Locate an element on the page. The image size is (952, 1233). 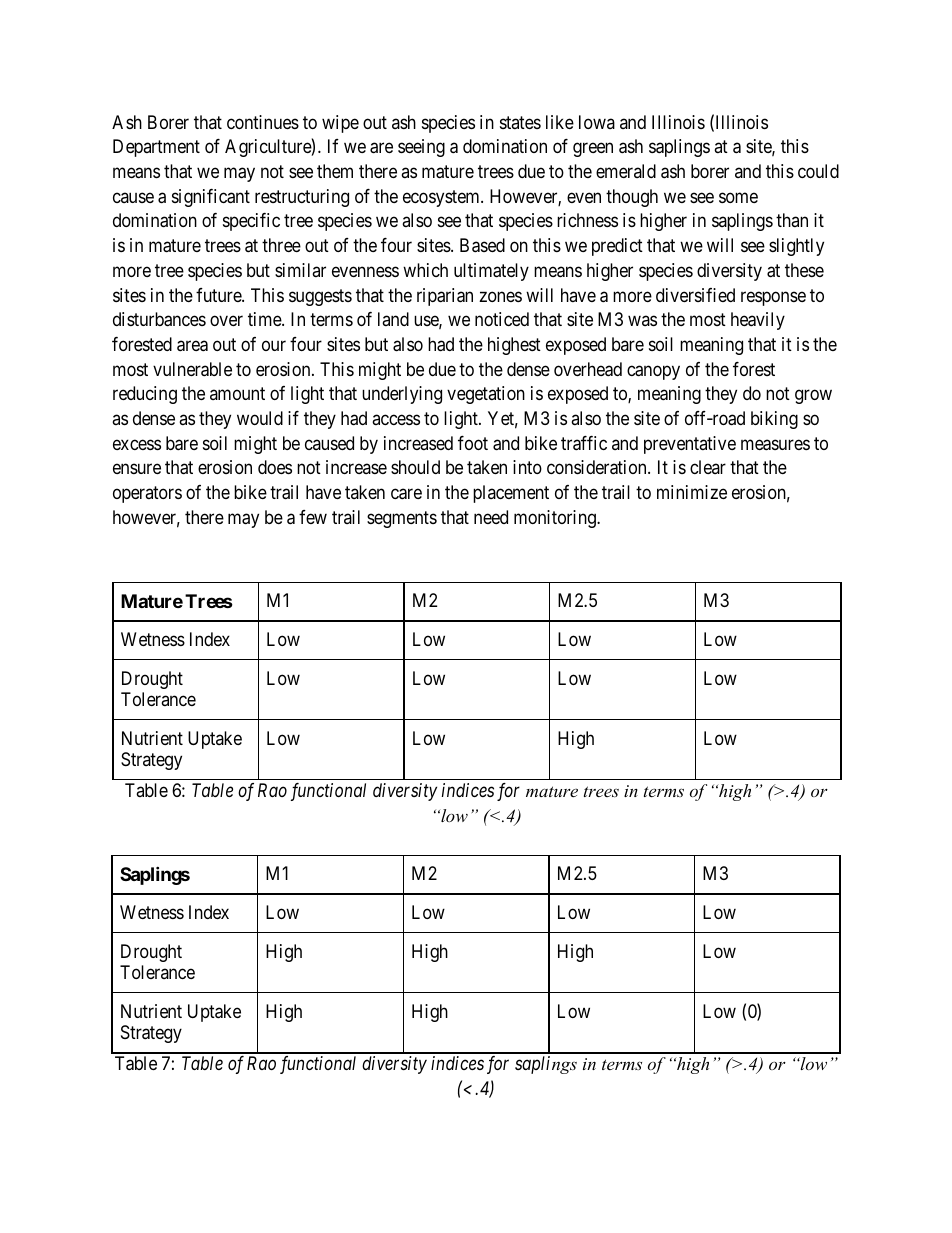
heavily is located at coordinates (758, 321).
